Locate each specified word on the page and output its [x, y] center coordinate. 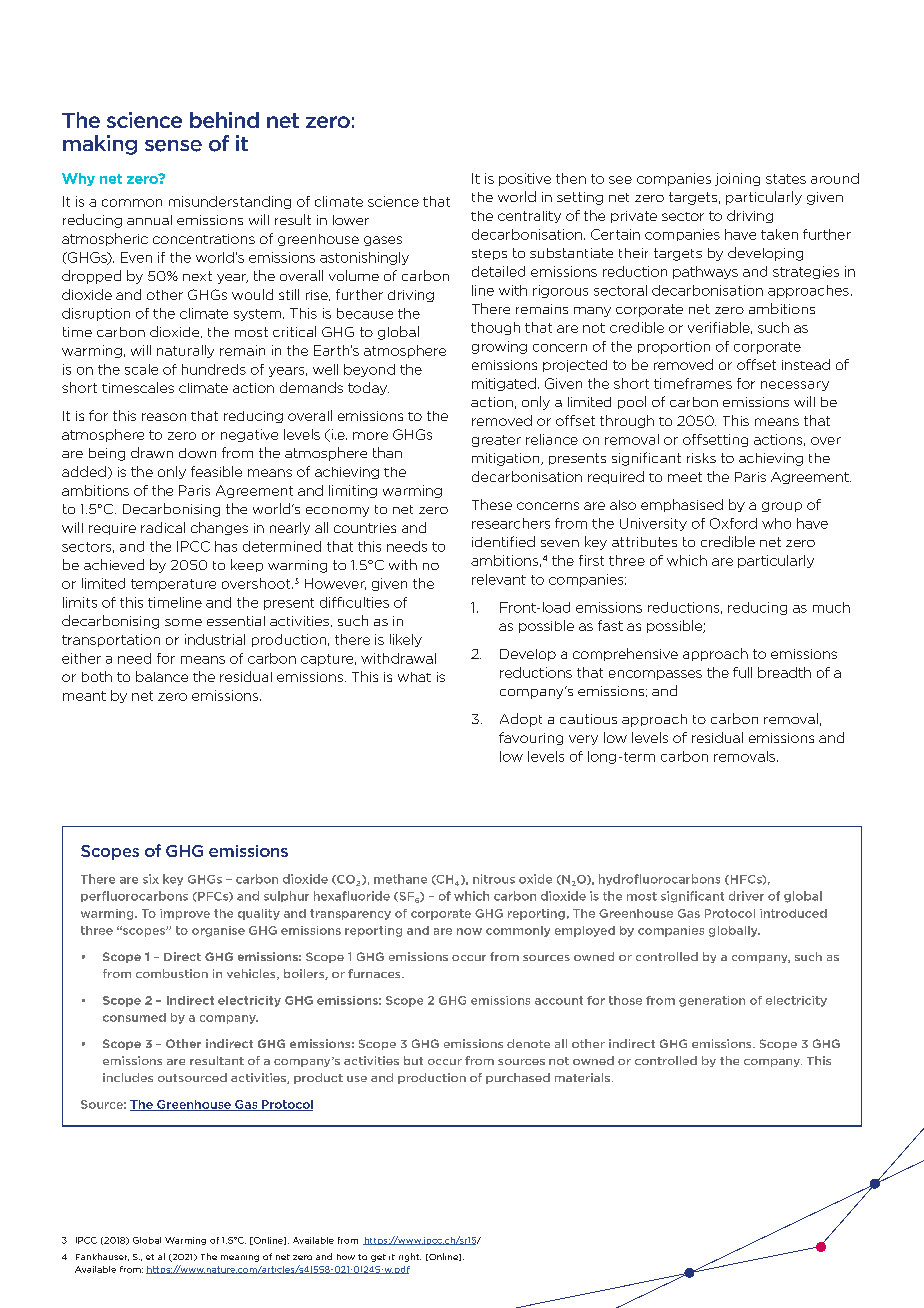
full [742, 672]
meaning [240, 1258]
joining [737, 179]
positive [525, 179]
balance [162, 676]
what [414, 677]
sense [173, 146]
